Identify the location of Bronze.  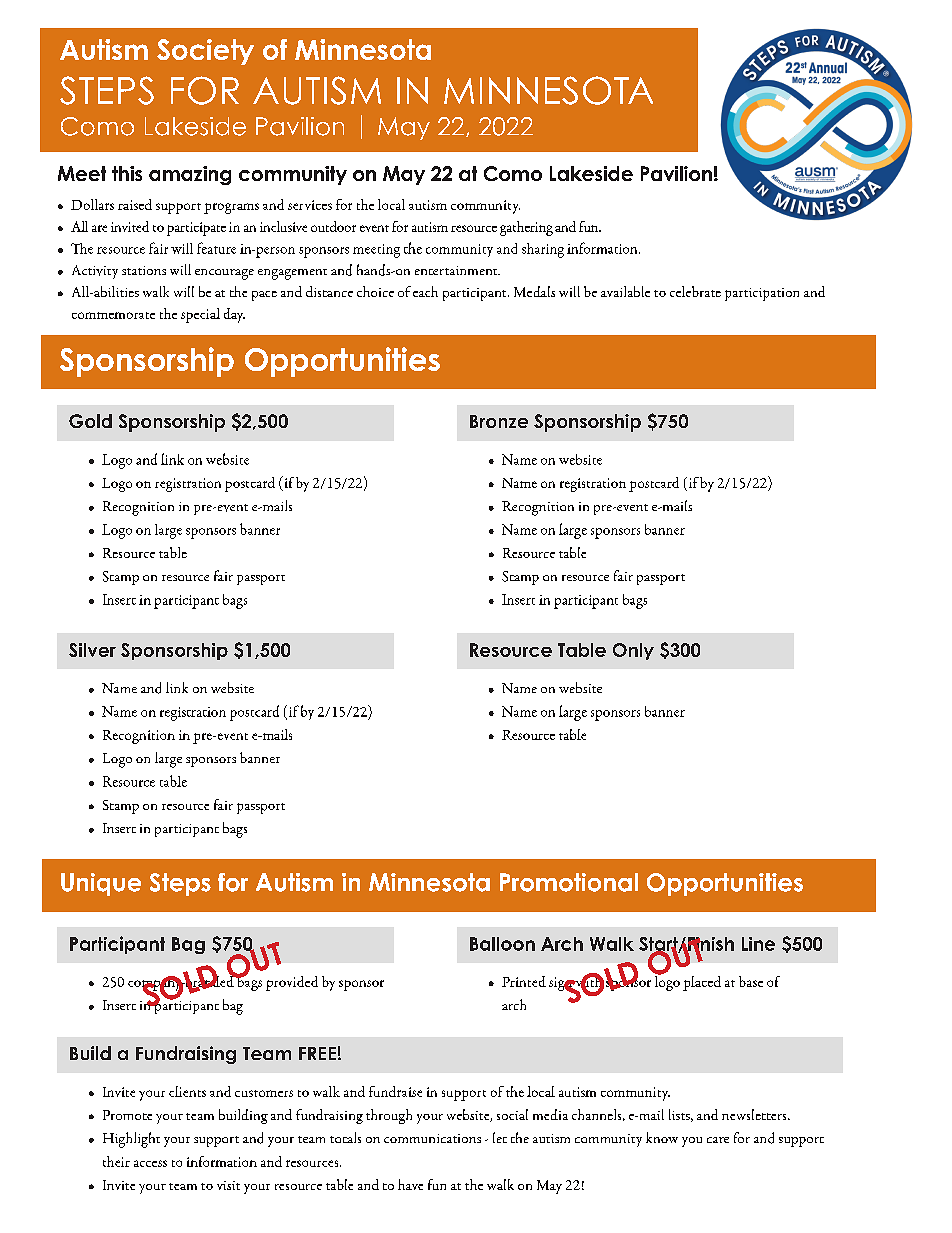
(499, 421).
